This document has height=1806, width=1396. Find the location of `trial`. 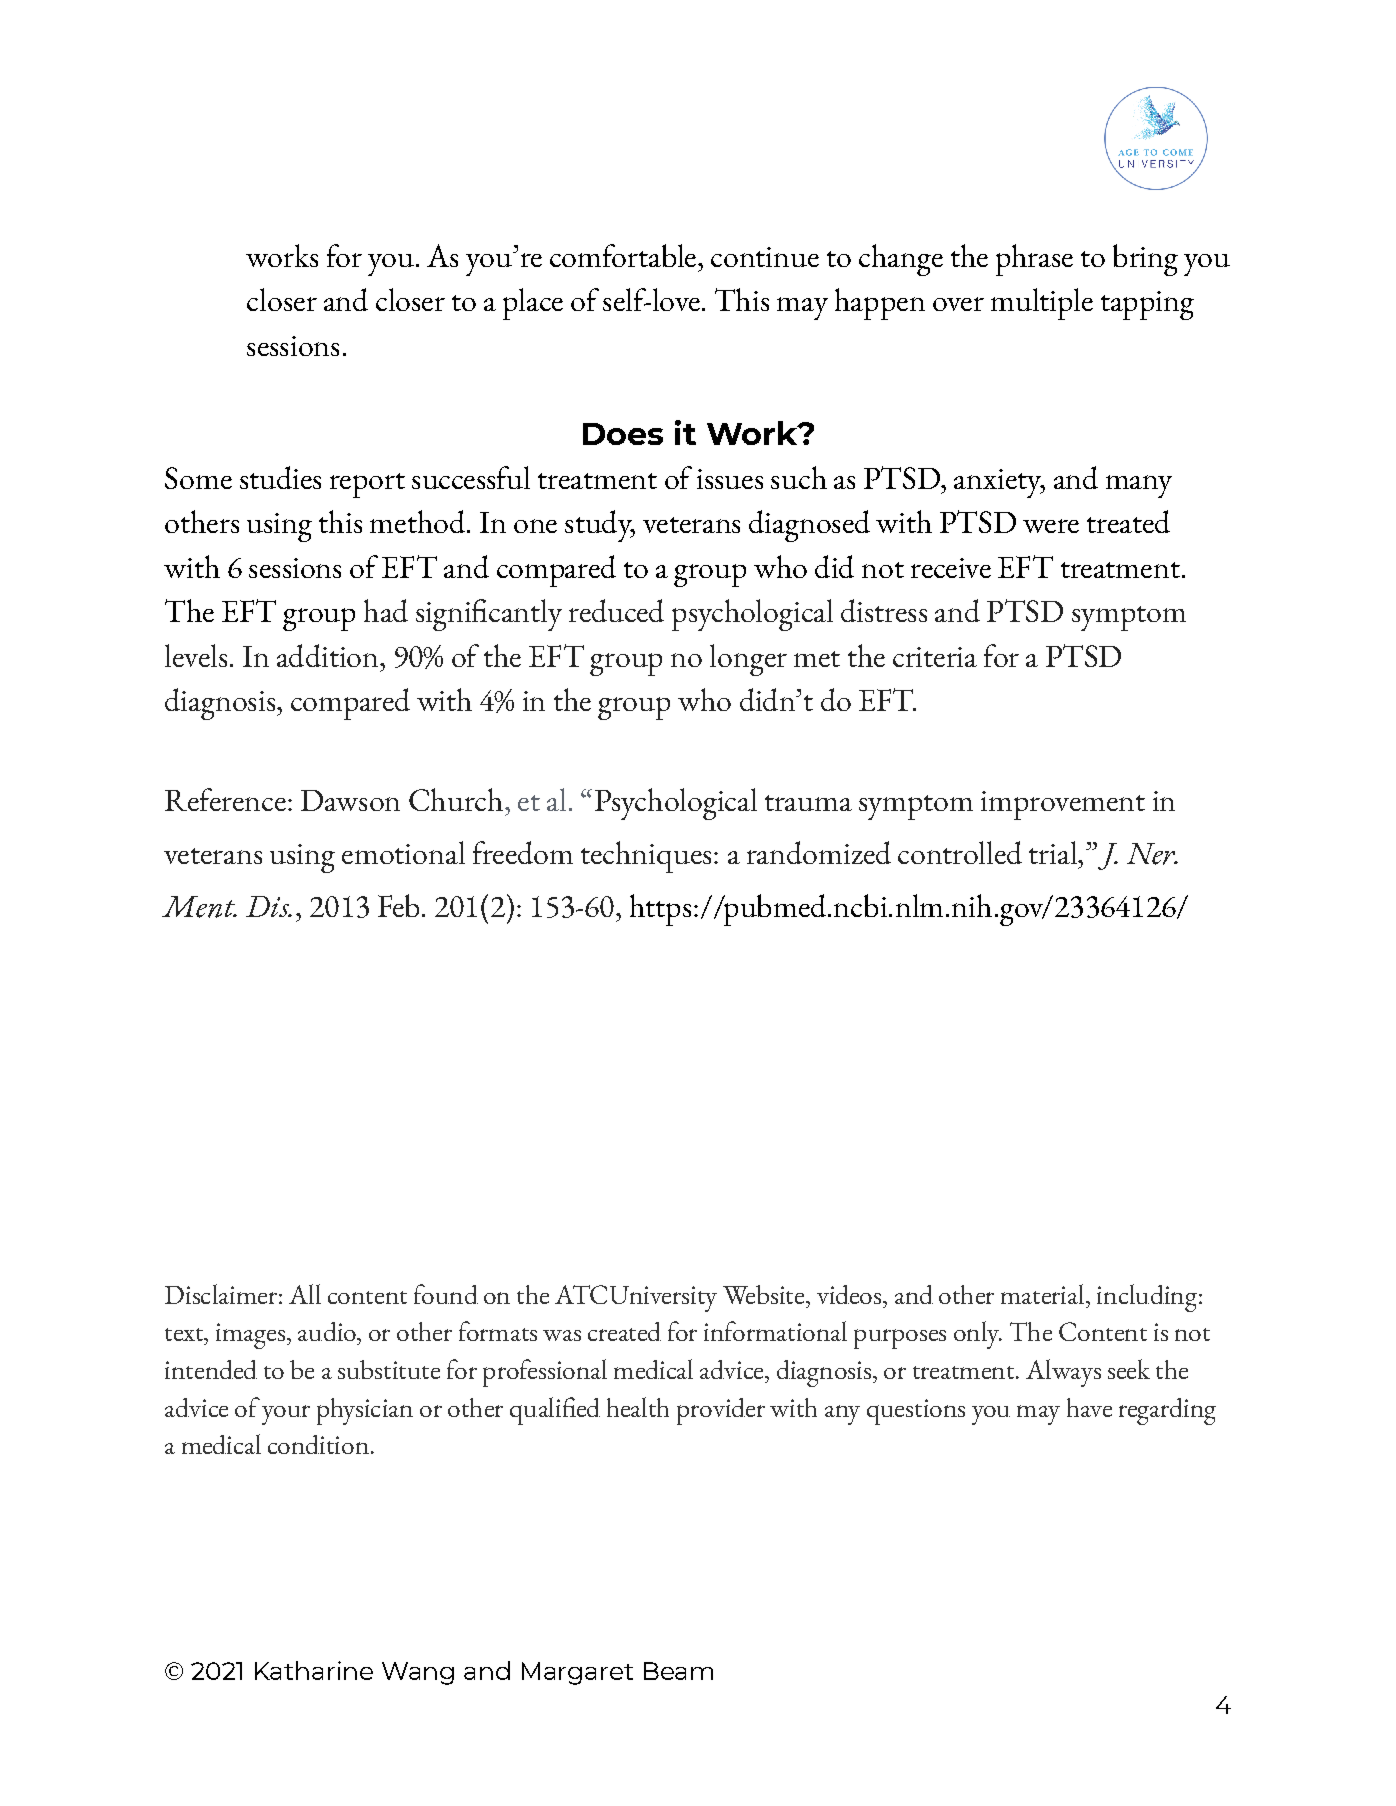

trial is located at coordinates (1054, 852).
